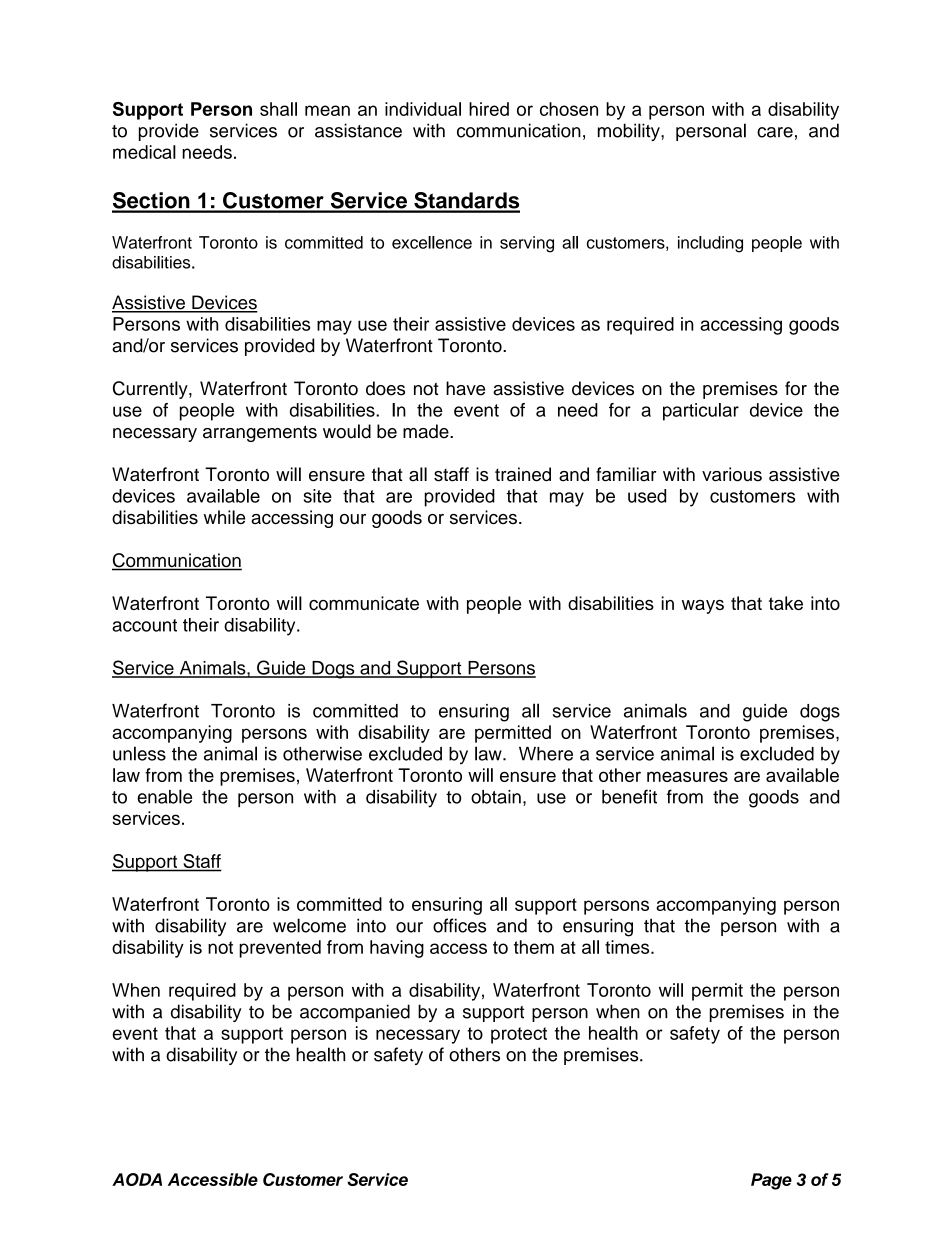  Describe the element at coordinates (164, 796) in the image. I see `enable` at that location.
